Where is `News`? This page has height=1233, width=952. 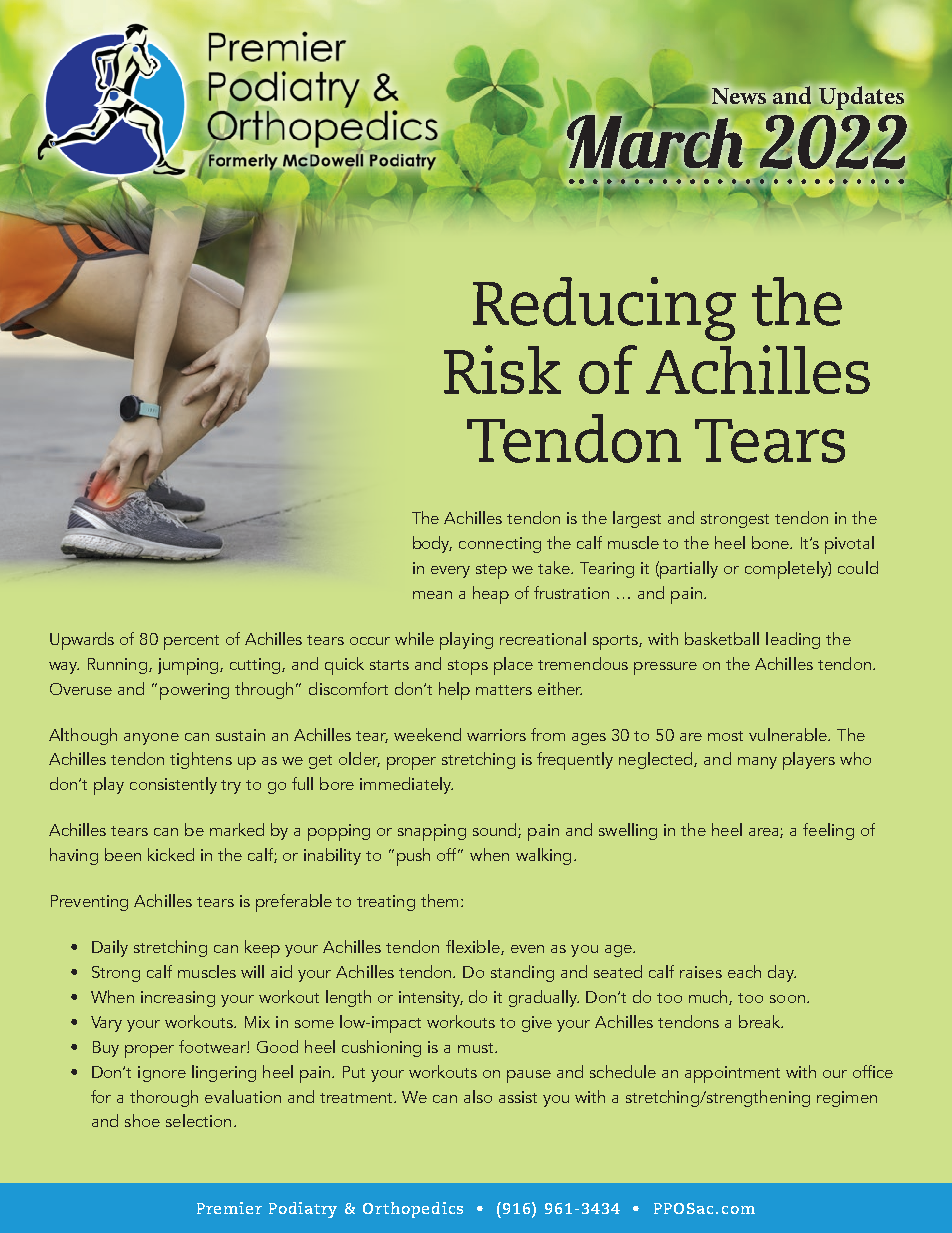
News is located at coordinates (739, 95).
